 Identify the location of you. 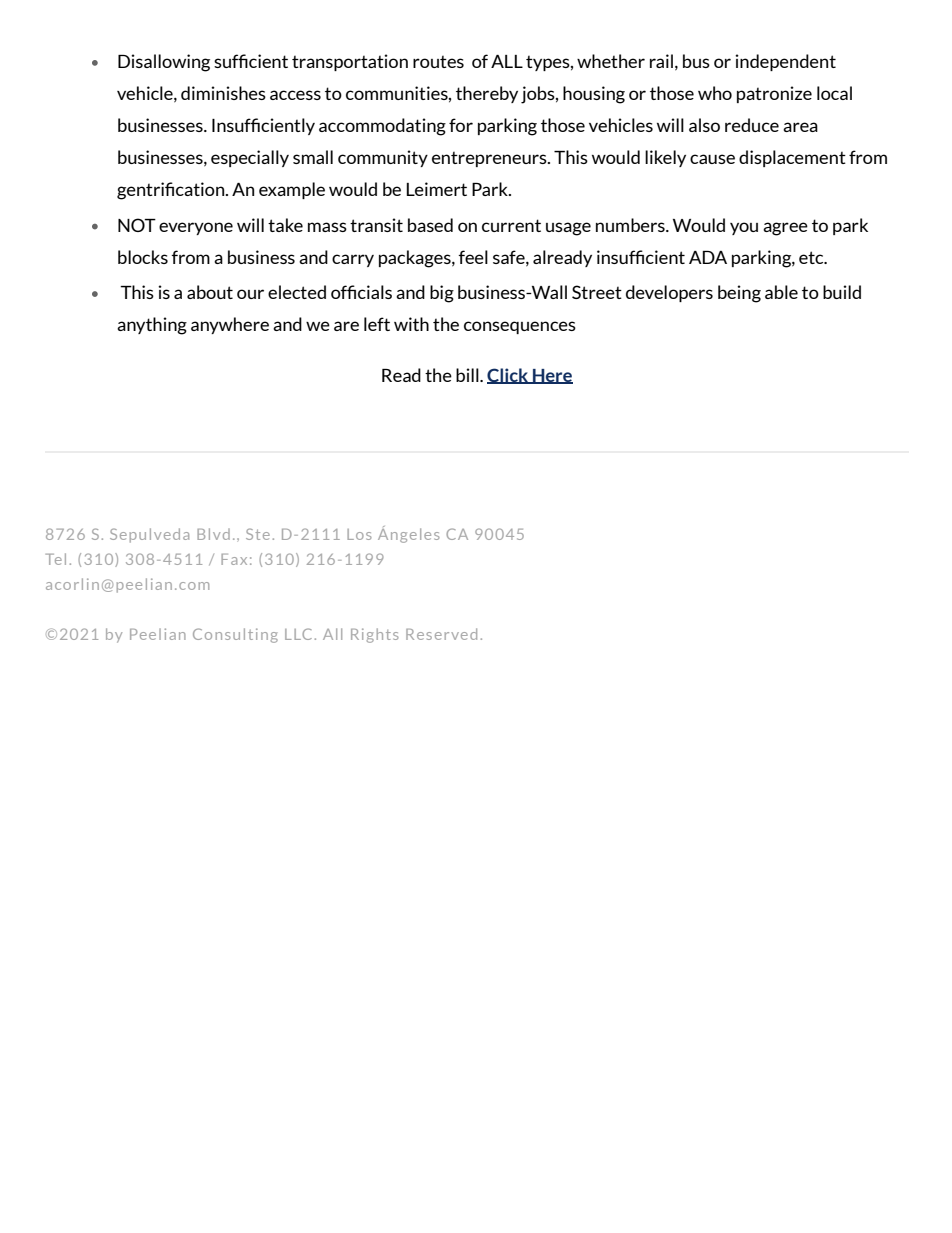
(744, 228).
